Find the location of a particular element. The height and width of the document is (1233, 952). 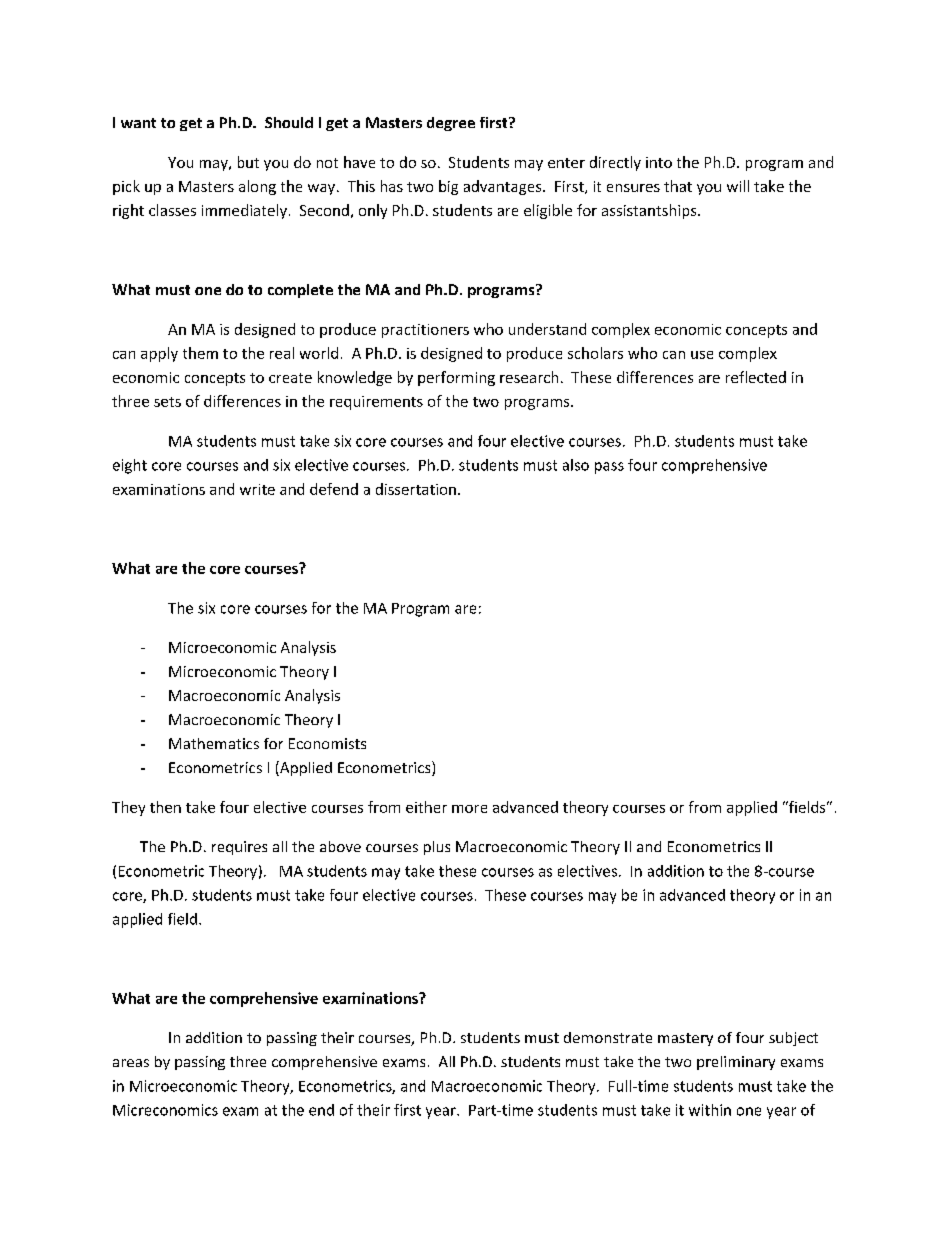

demonstrate is located at coordinates (608, 1037).
